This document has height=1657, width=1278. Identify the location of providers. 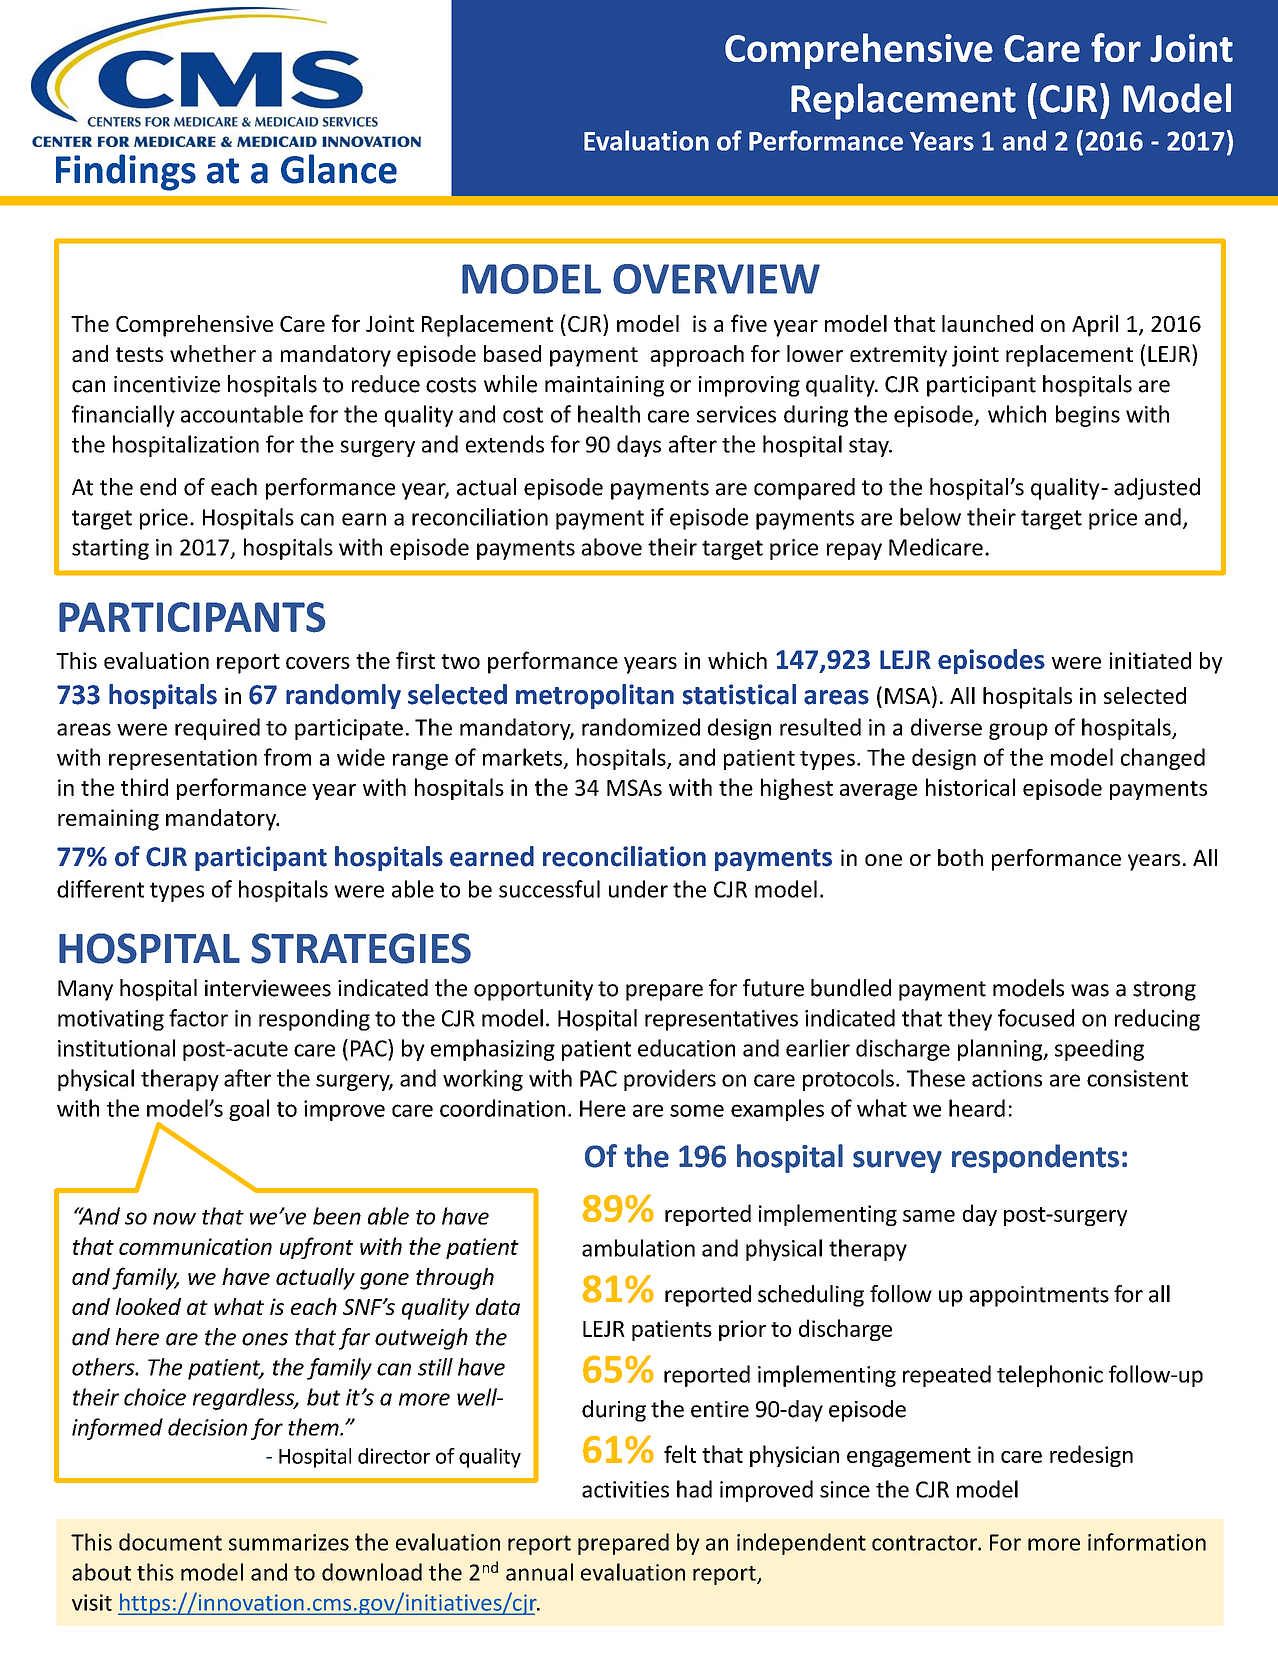
(670, 1080).
